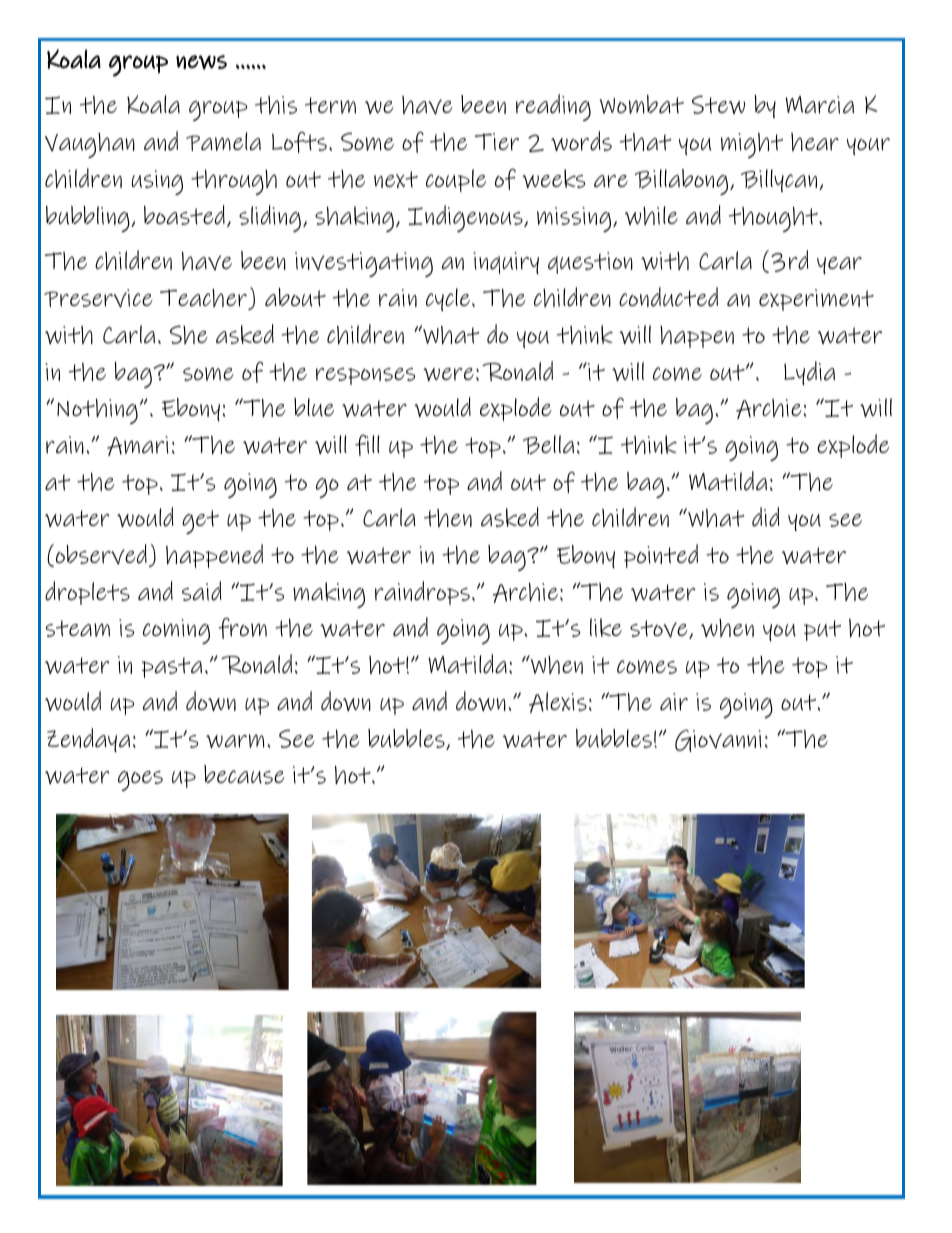  What do you see at coordinates (235, 741) in the screenshot?
I see `warm` at bounding box center [235, 741].
